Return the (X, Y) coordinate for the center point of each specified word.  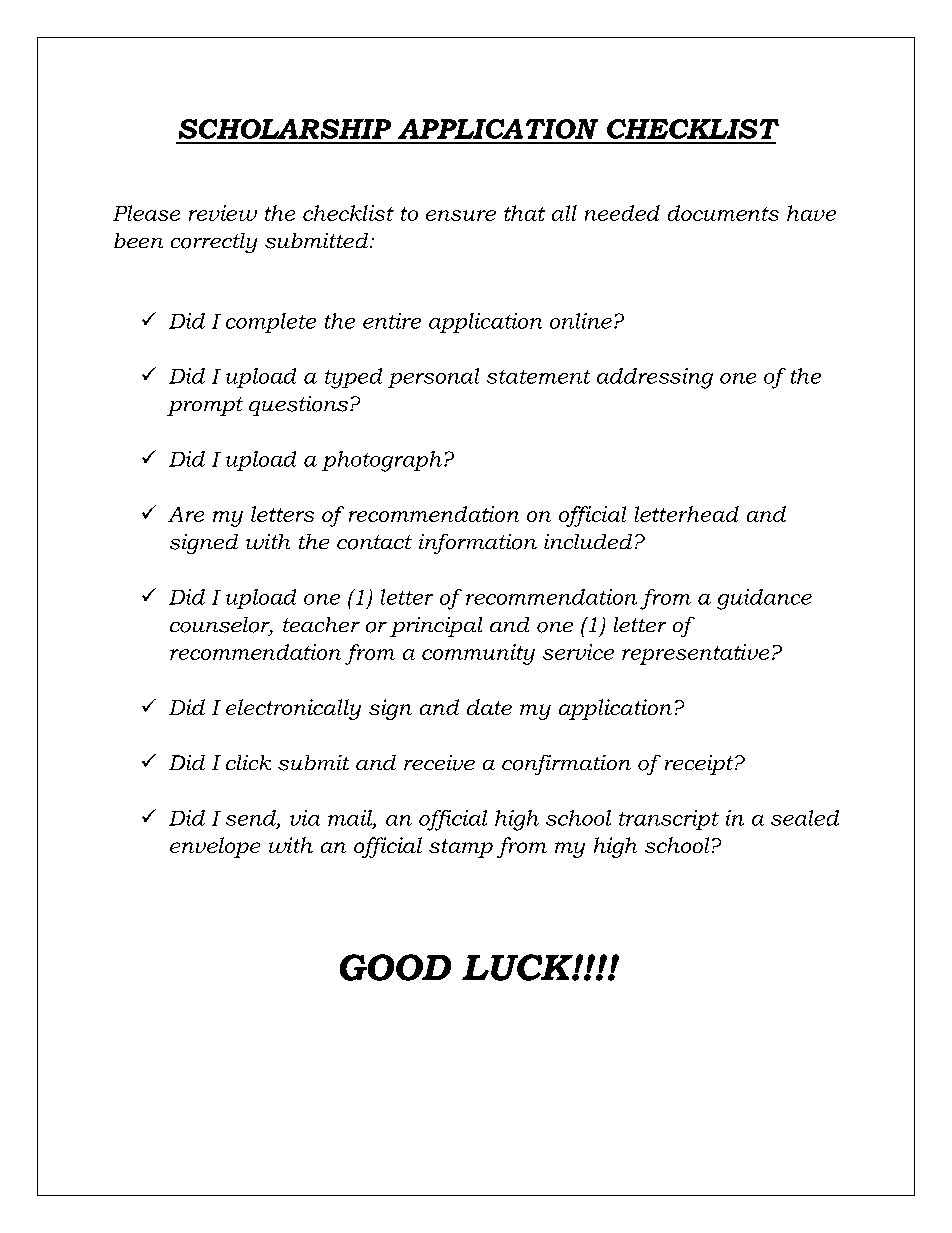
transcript (669, 820)
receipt (700, 765)
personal (433, 378)
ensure (461, 215)
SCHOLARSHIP (285, 129)
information (478, 544)
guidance (764, 599)
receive (439, 763)
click (248, 762)
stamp (461, 848)
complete (271, 323)
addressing (655, 378)
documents (723, 213)
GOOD (395, 967)
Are (186, 514)
